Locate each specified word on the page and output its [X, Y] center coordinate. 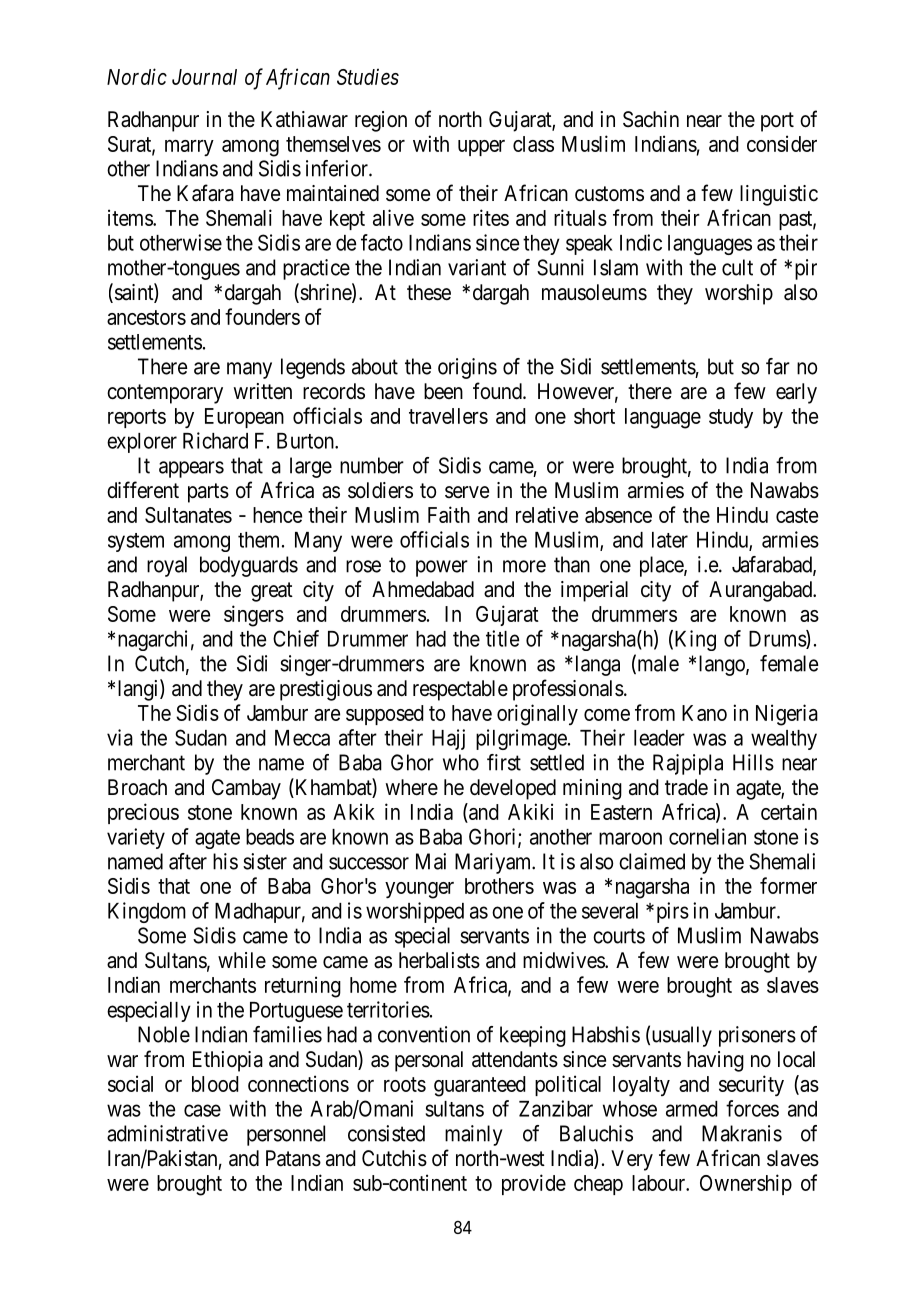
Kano [704, 713]
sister [265, 861]
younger [419, 890]
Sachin [651, 119]
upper [481, 148]
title [502, 638]
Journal [204, 77]
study [731, 418]
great [272, 592]
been [443, 391]
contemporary [165, 394]
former [788, 885]
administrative [167, 1133]
